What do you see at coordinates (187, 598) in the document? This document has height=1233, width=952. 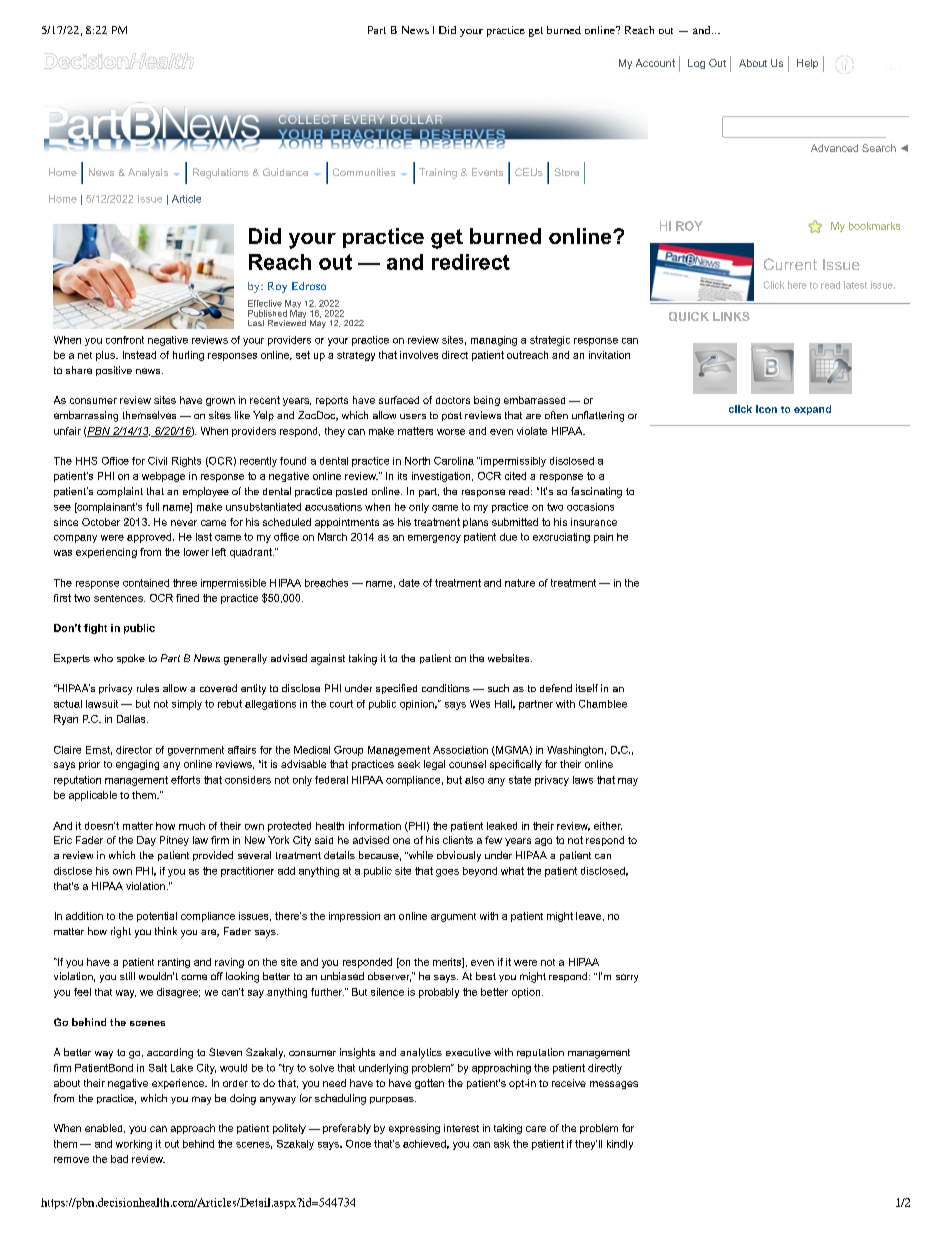 I see `fined` at bounding box center [187, 598].
